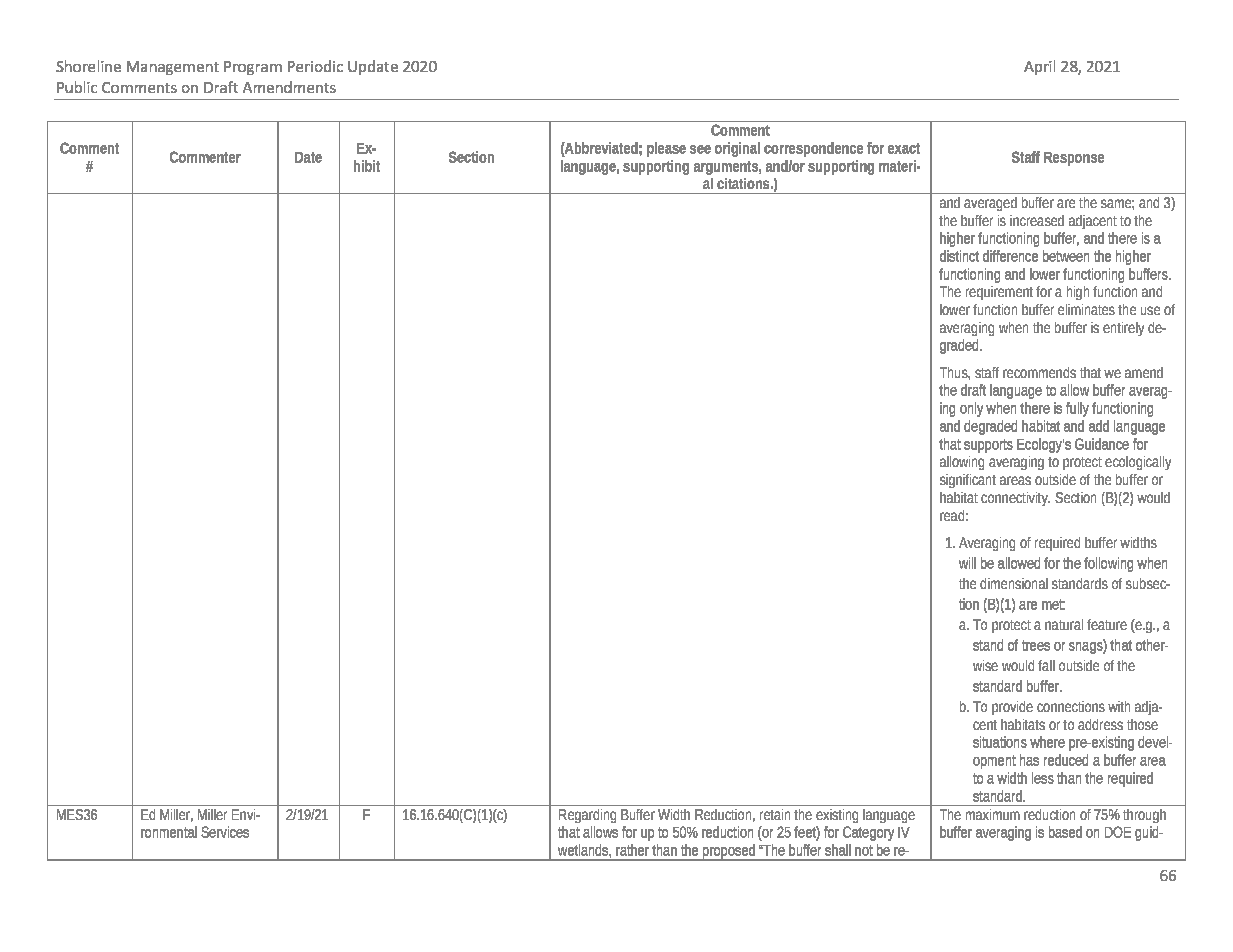 The width and height of the image is (1233, 952). Describe the element at coordinates (988, 446) in the image. I see `supports` at that location.
